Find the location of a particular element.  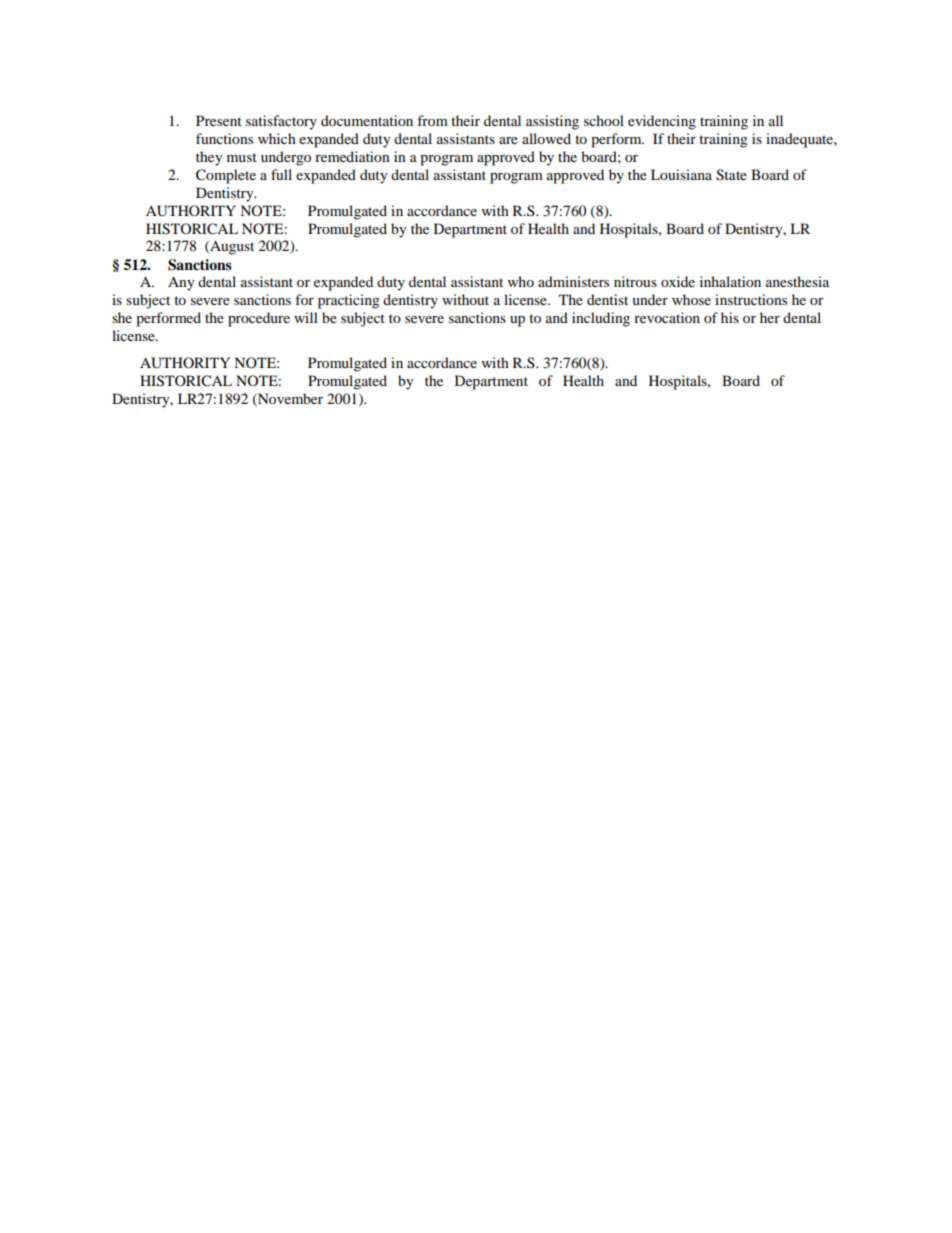

Any is located at coordinates (181, 283).
